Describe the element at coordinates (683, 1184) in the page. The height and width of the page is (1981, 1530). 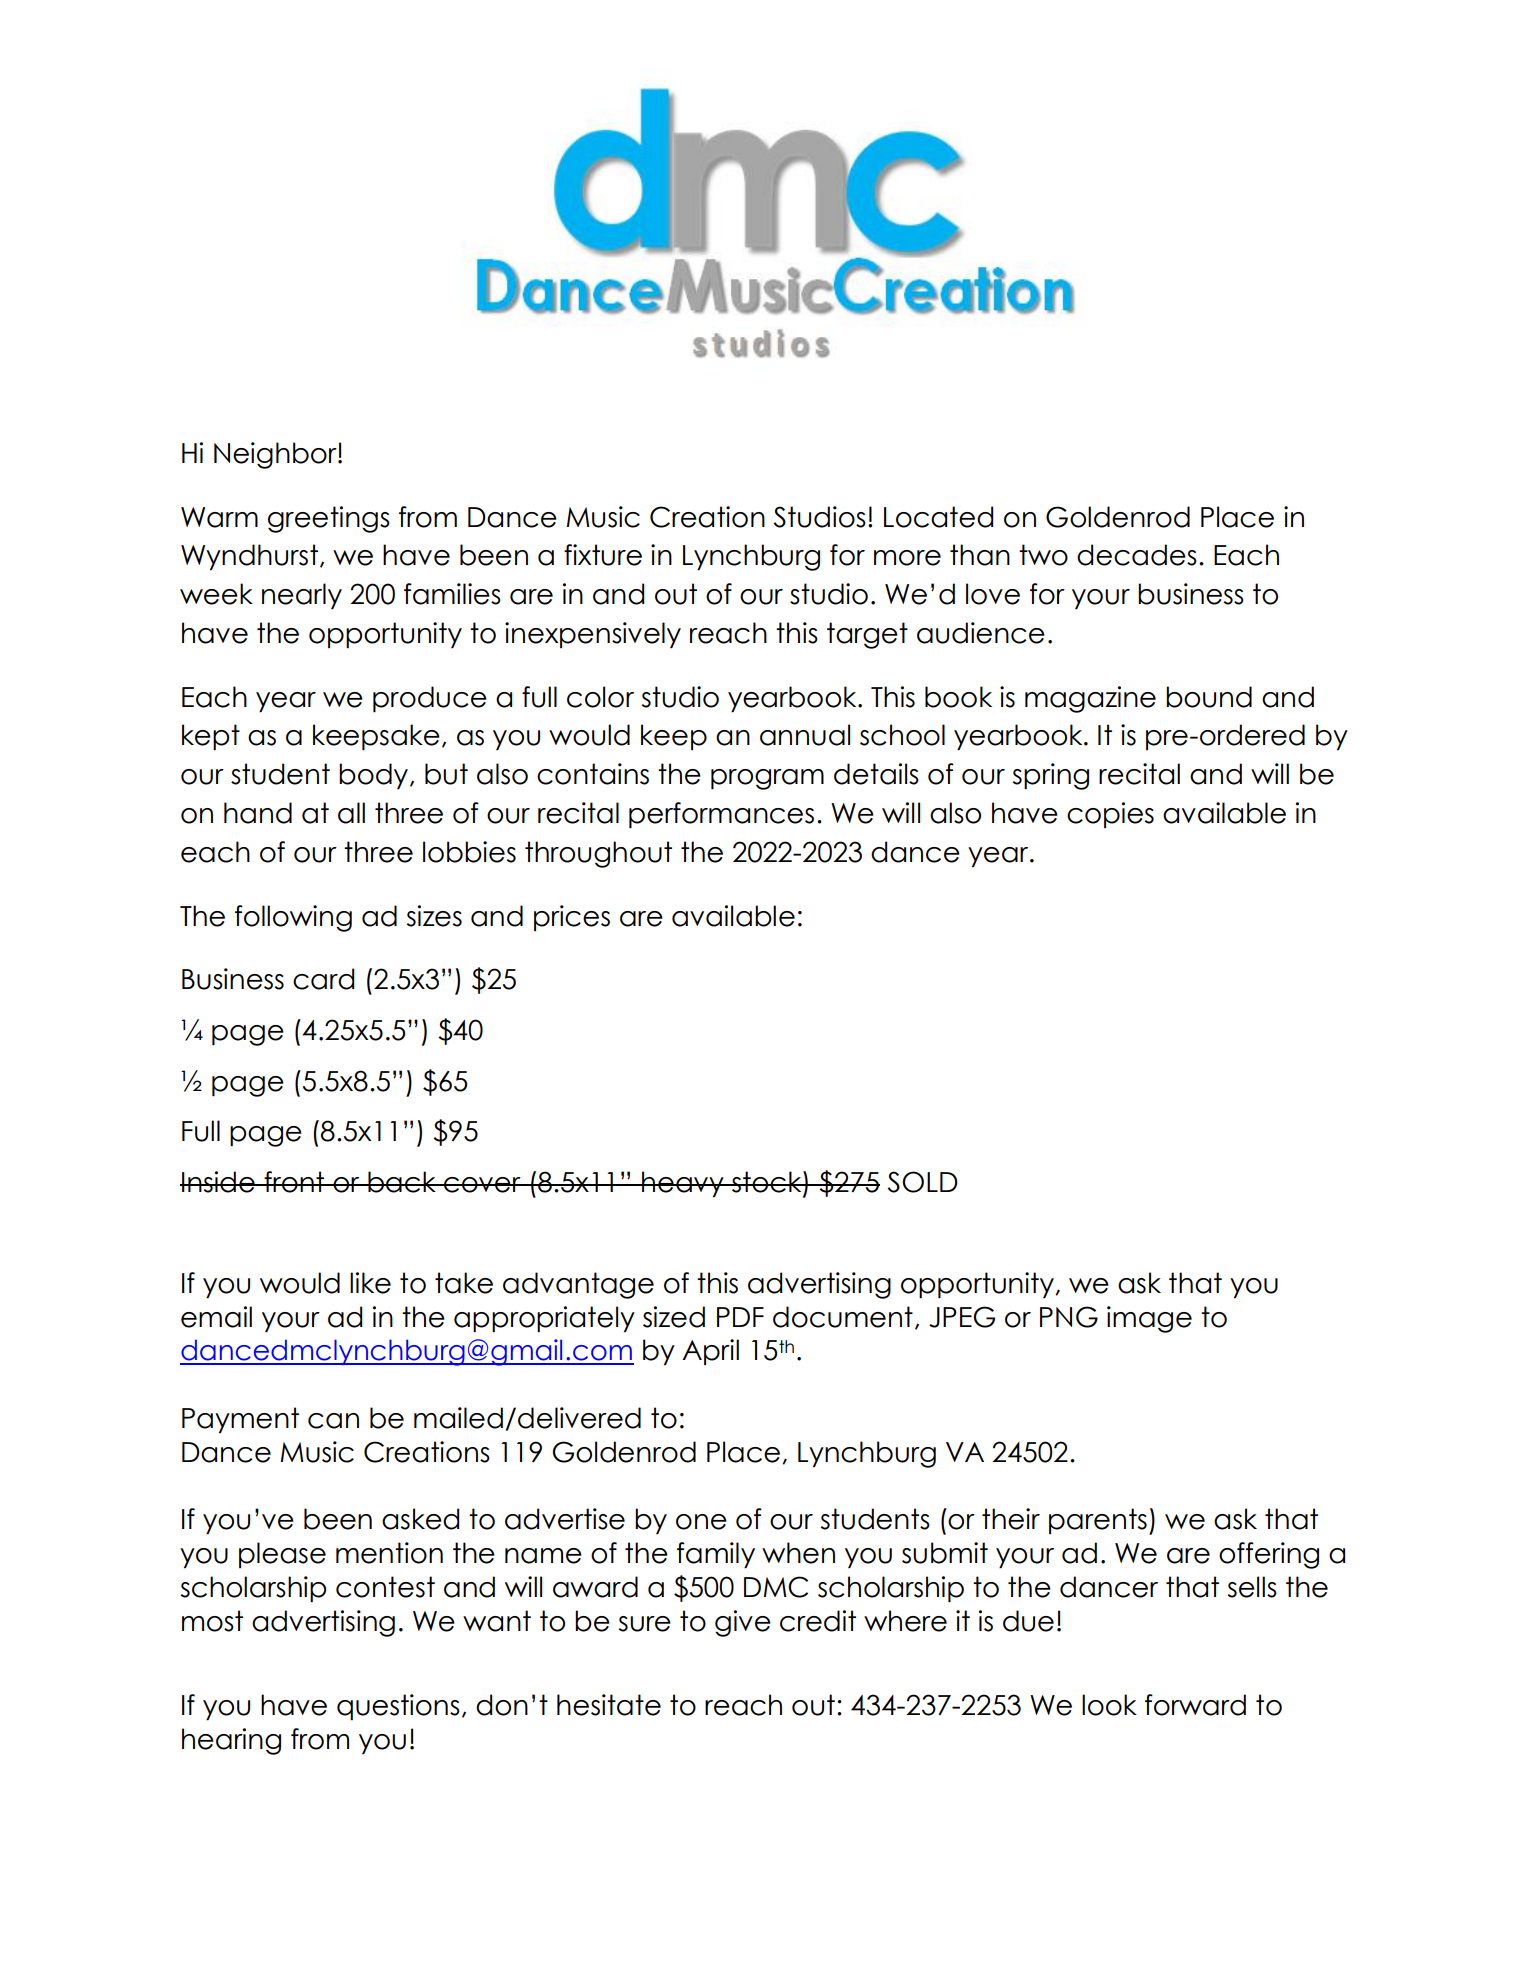
I see `heavy` at that location.
